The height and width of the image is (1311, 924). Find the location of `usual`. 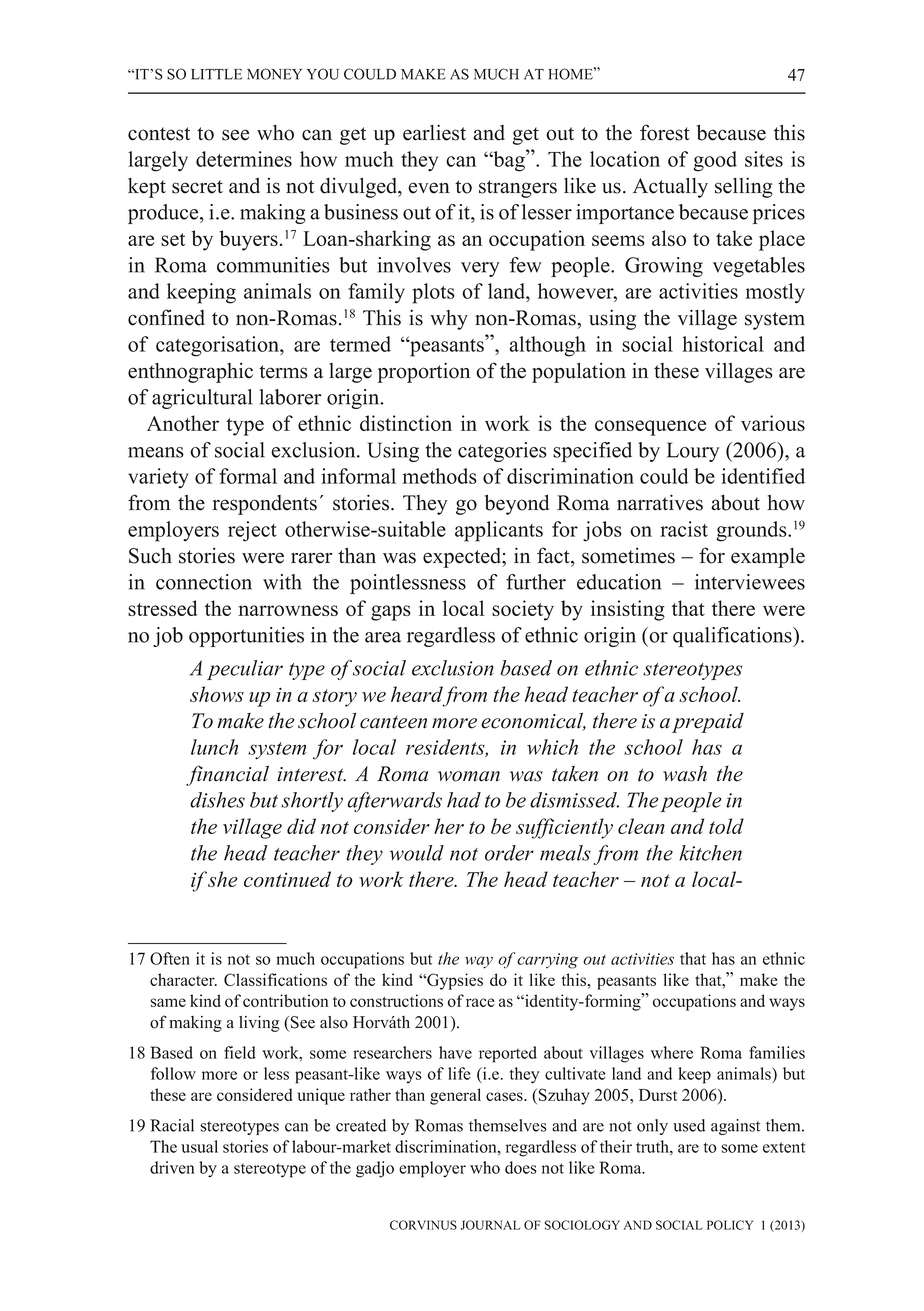

usual is located at coordinates (199, 1146).
